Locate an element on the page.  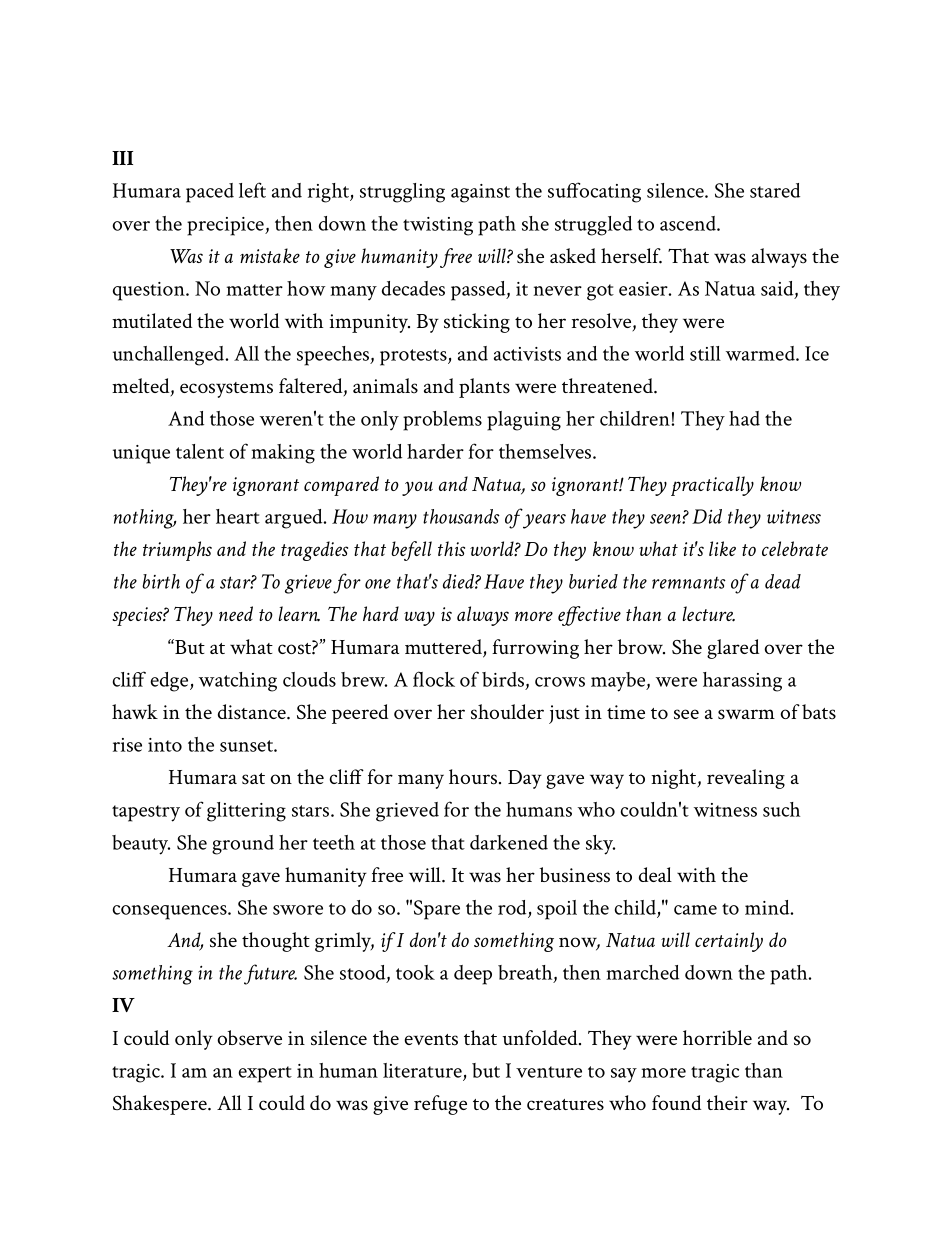
glared is located at coordinates (733, 649).
